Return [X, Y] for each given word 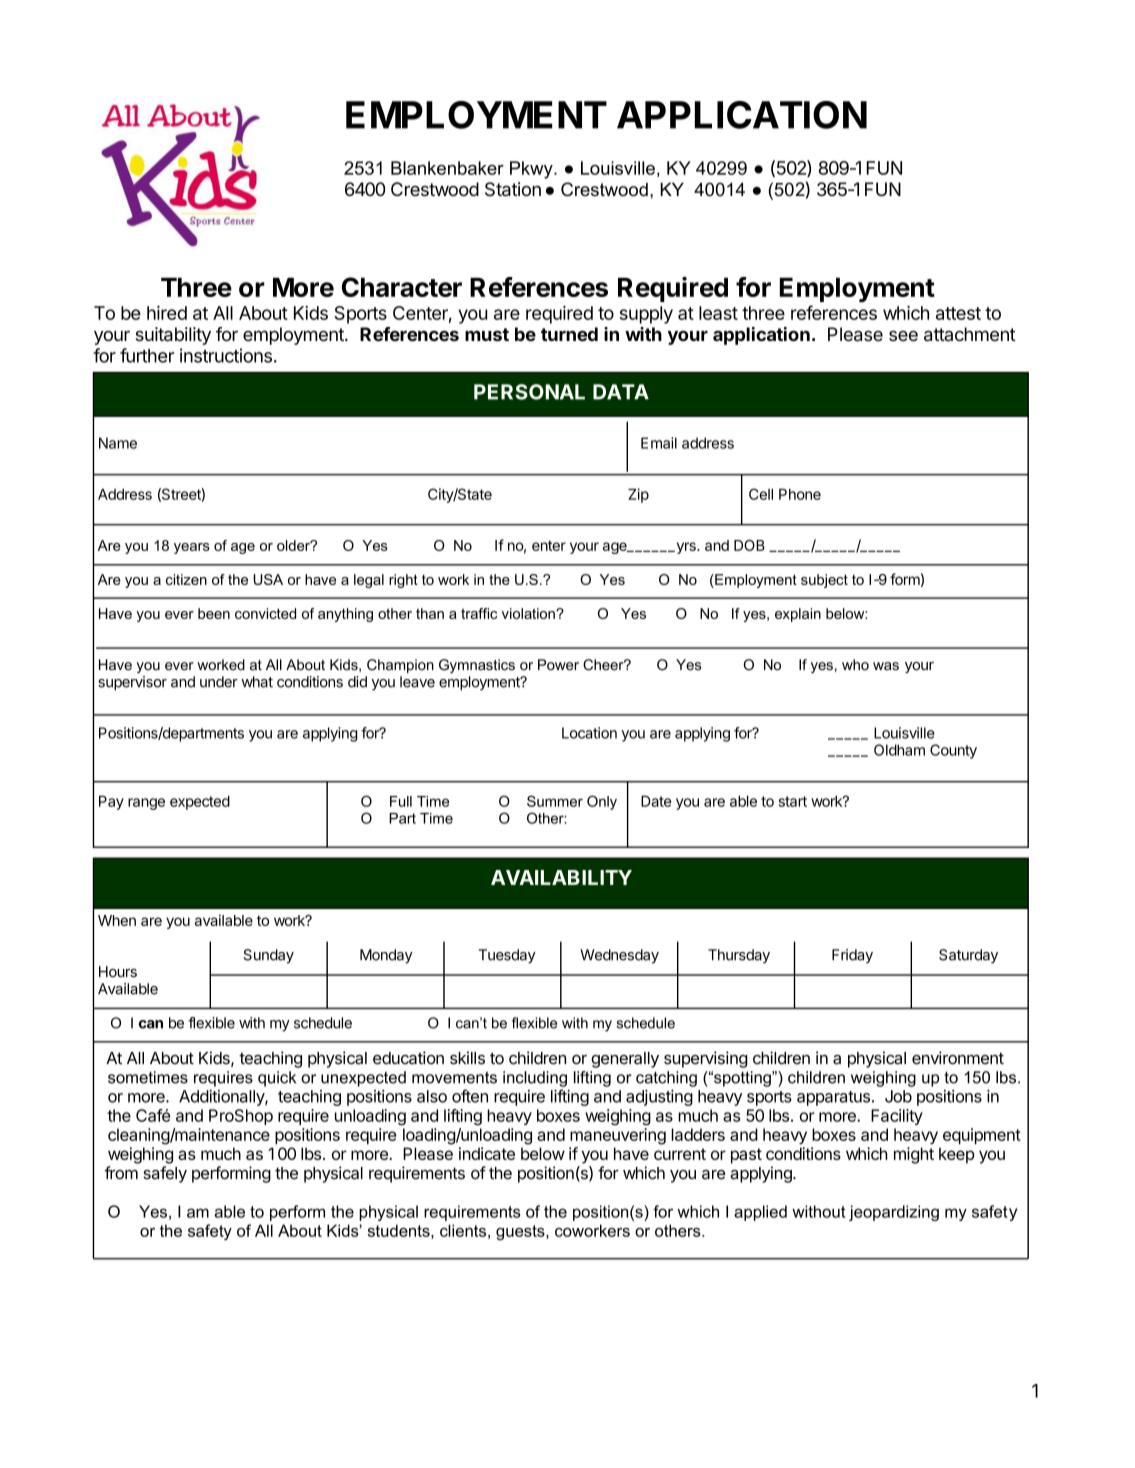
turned [569, 334]
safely [165, 1174]
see [903, 336]
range [146, 804]
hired [167, 313]
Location [589, 733]
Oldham [899, 750]
